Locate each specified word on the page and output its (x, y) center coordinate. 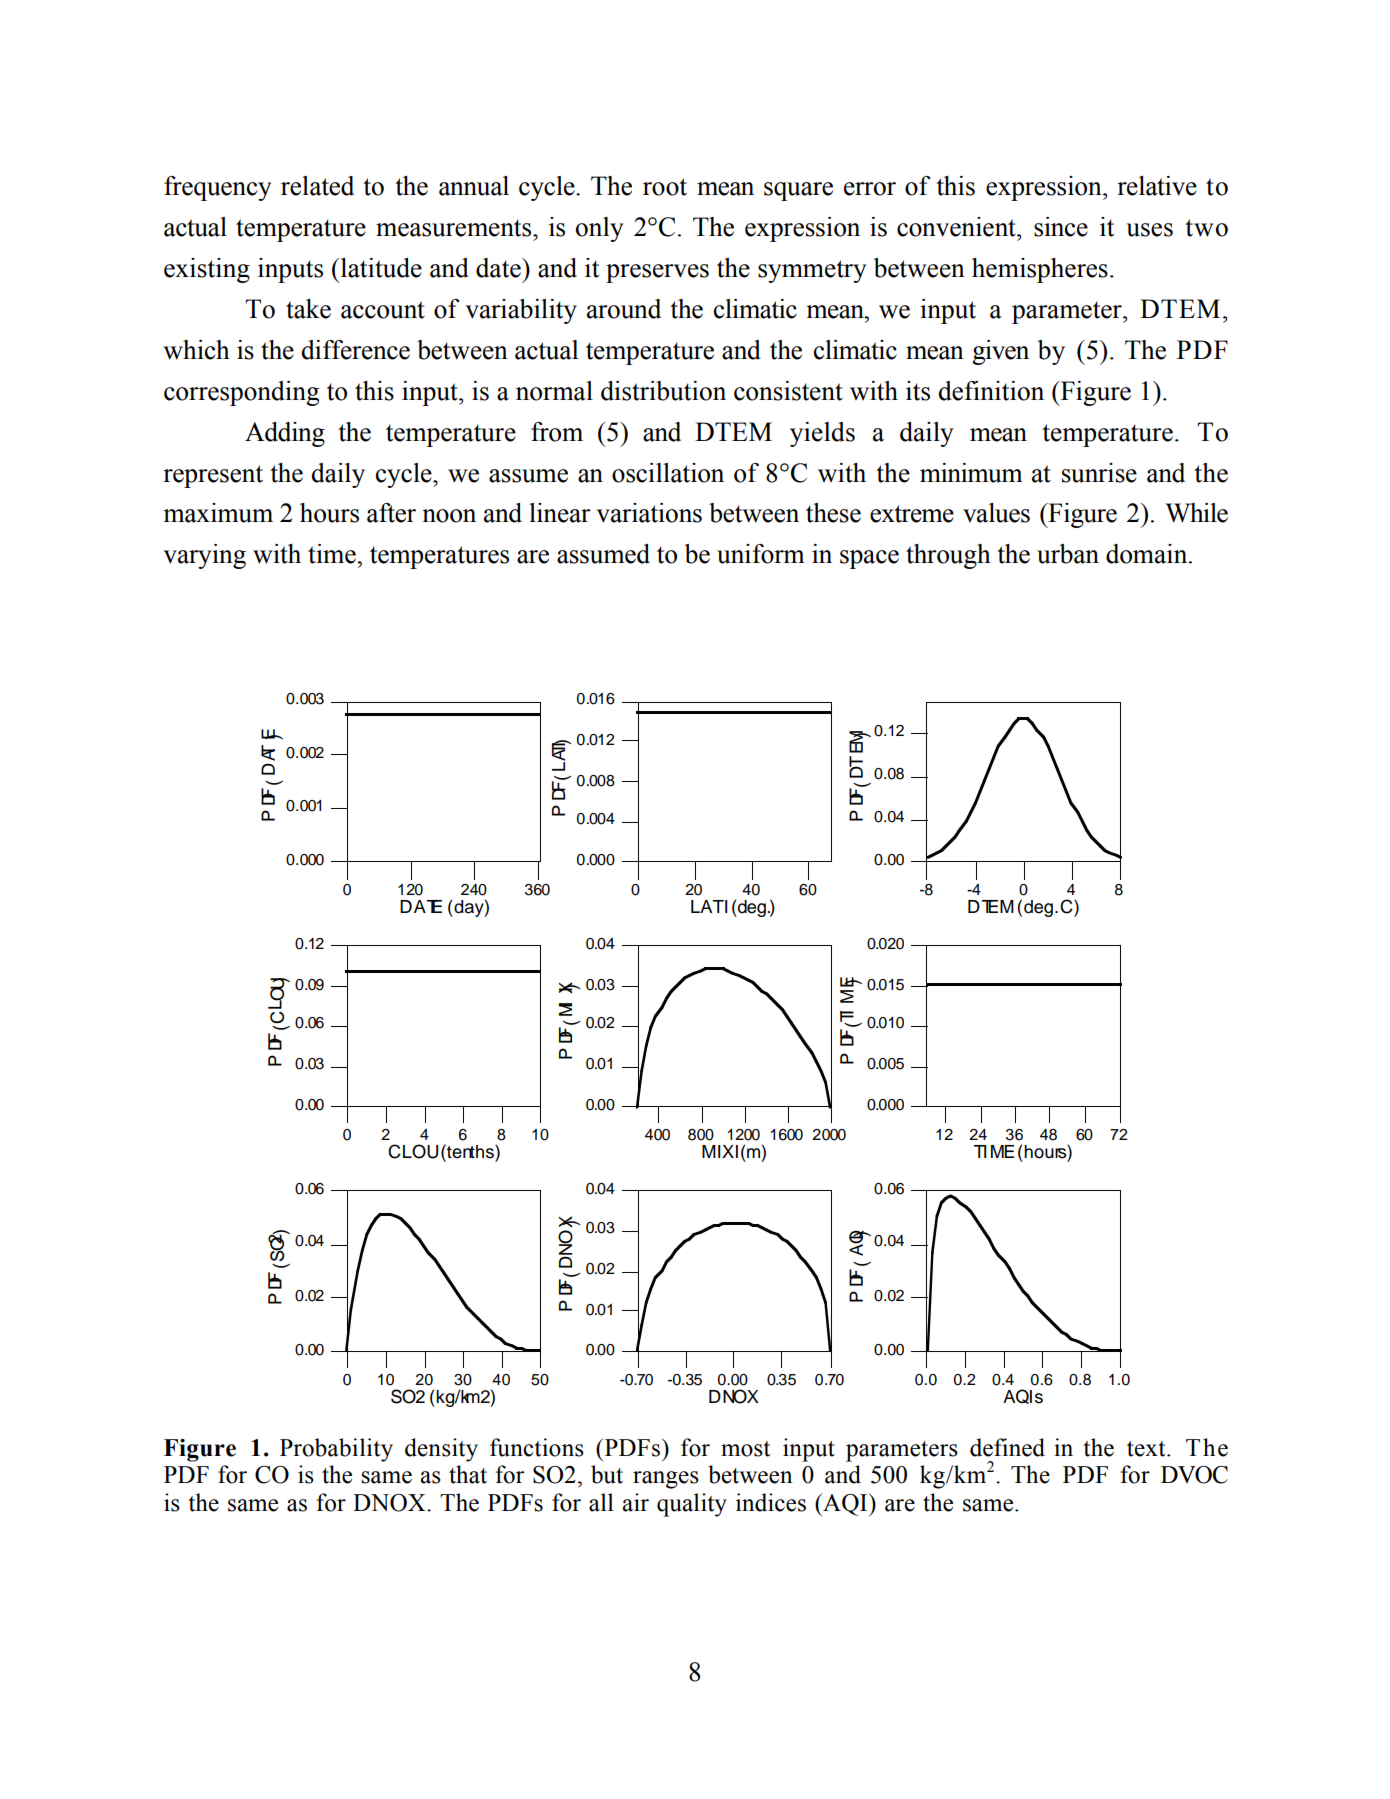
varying (205, 556)
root (665, 187)
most (746, 1449)
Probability (336, 1450)
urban (1068, 554)
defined (1007, 1447)
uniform (761, 554)
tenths (470, 1151)
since (1061, 227)
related (317, 186)
